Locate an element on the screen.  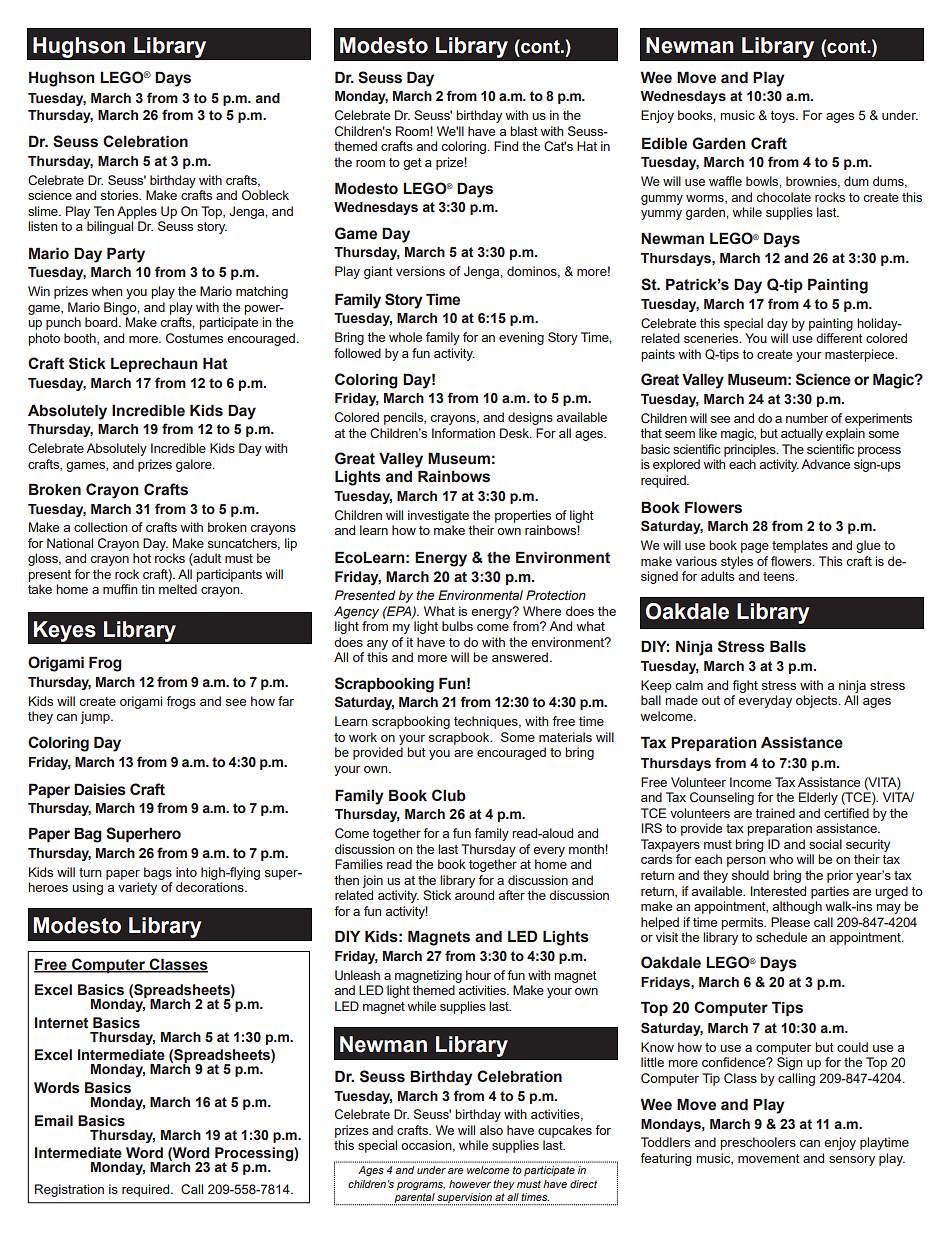
toys is located at coordinates (784, 117).
